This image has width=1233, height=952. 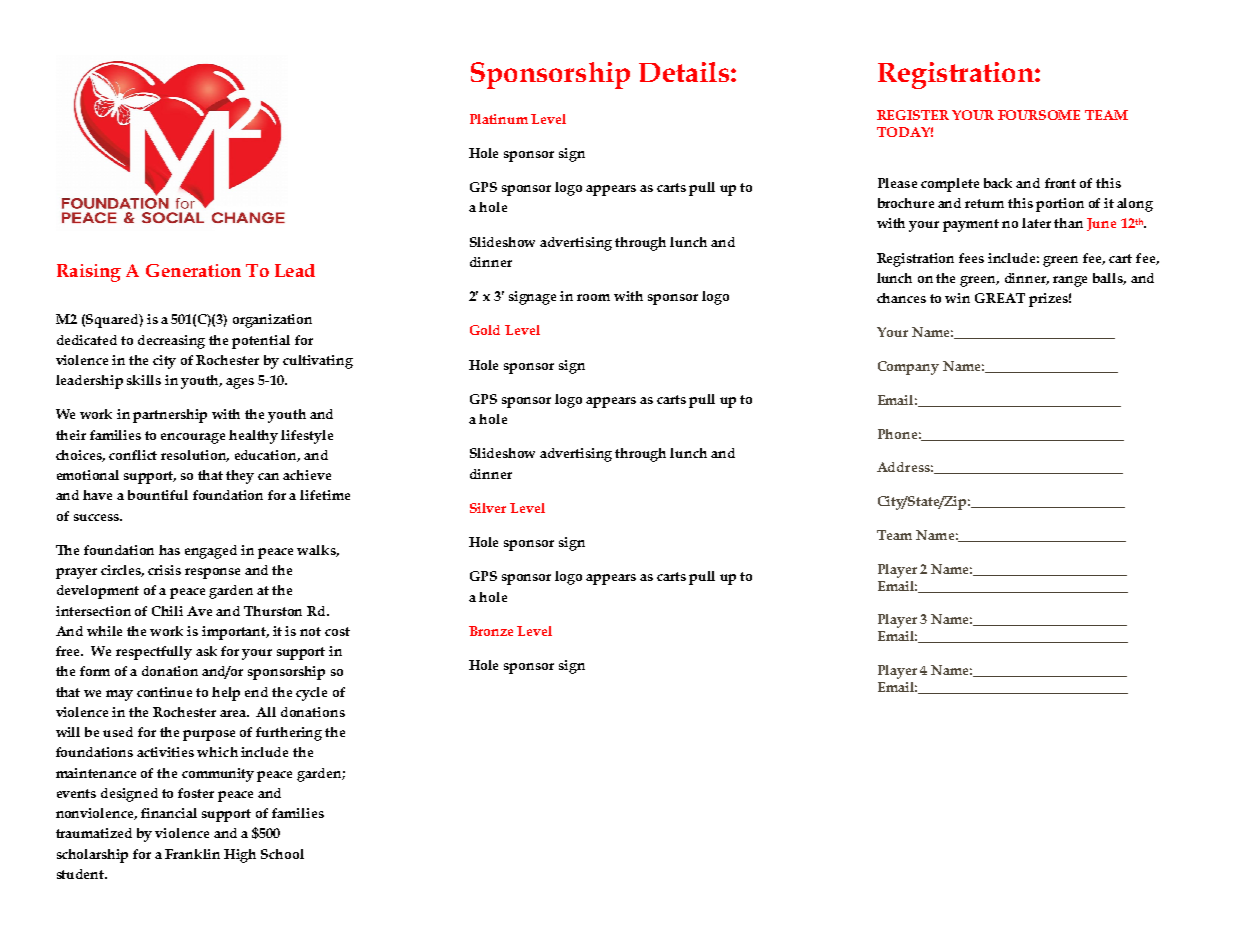 What do you see at coordinates (240, 477) in the image?
I see `they` at bounding box center [240, 477].
